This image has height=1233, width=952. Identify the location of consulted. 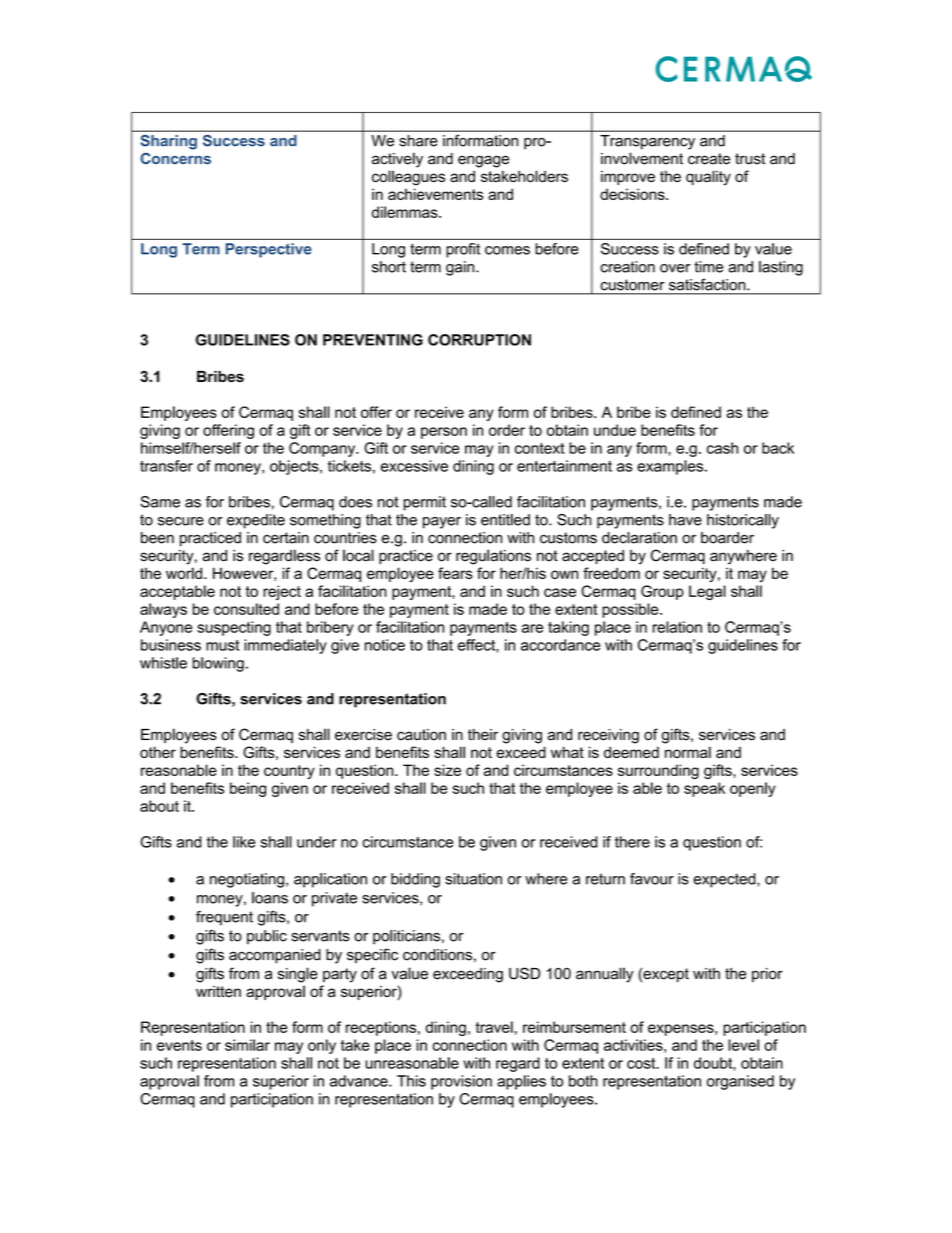
(246, 609).
